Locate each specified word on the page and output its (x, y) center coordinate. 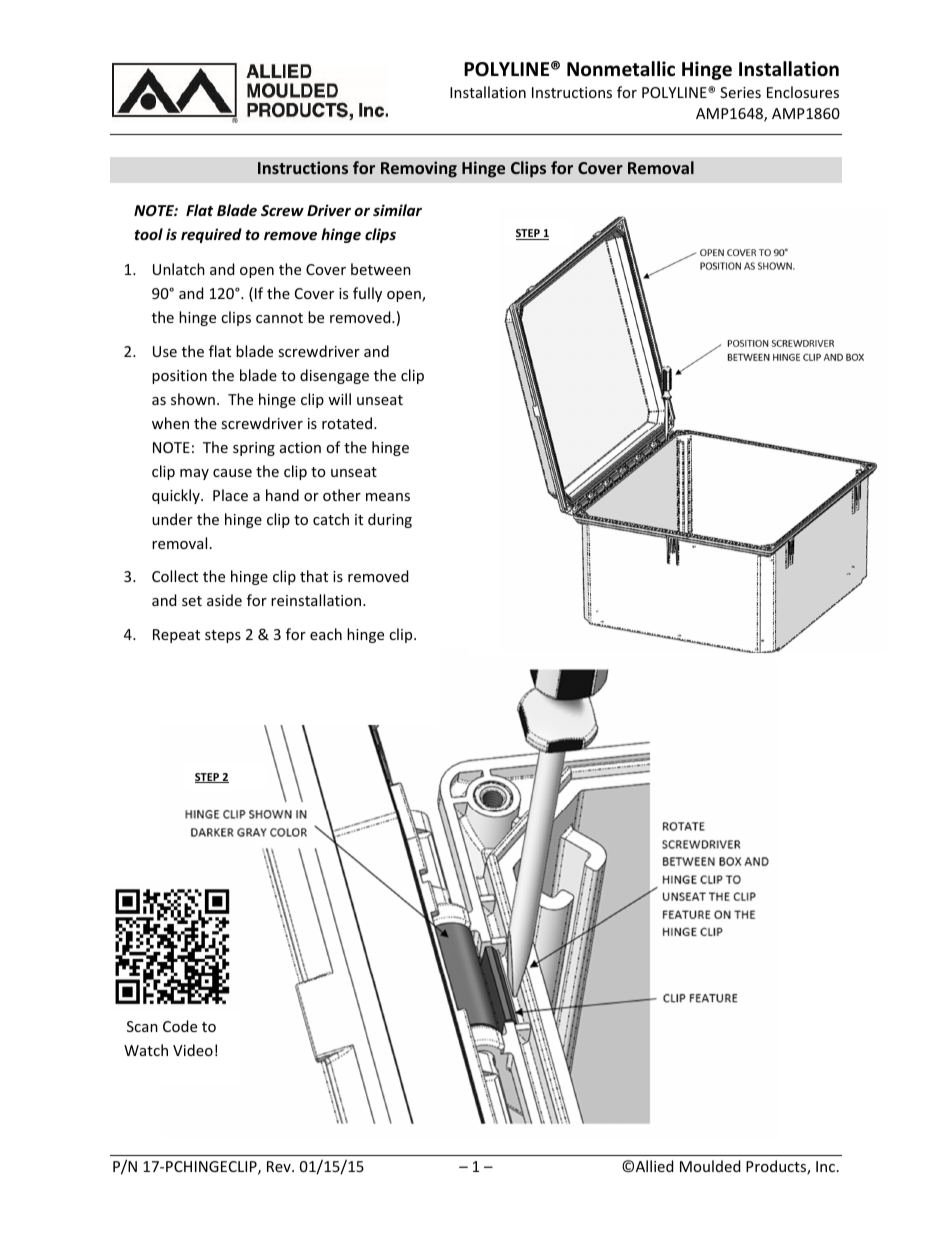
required (211, 235)
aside (224, 600)
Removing (419, 169)
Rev (280, 1166)
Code (180, 1026)
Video (193, 1050)
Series (740, 92)
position (179, 377)
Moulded (710, 1166)
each (326, 634)
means (388, 497)
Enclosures (803, 92)
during (390, 520)
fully (367, 294)
